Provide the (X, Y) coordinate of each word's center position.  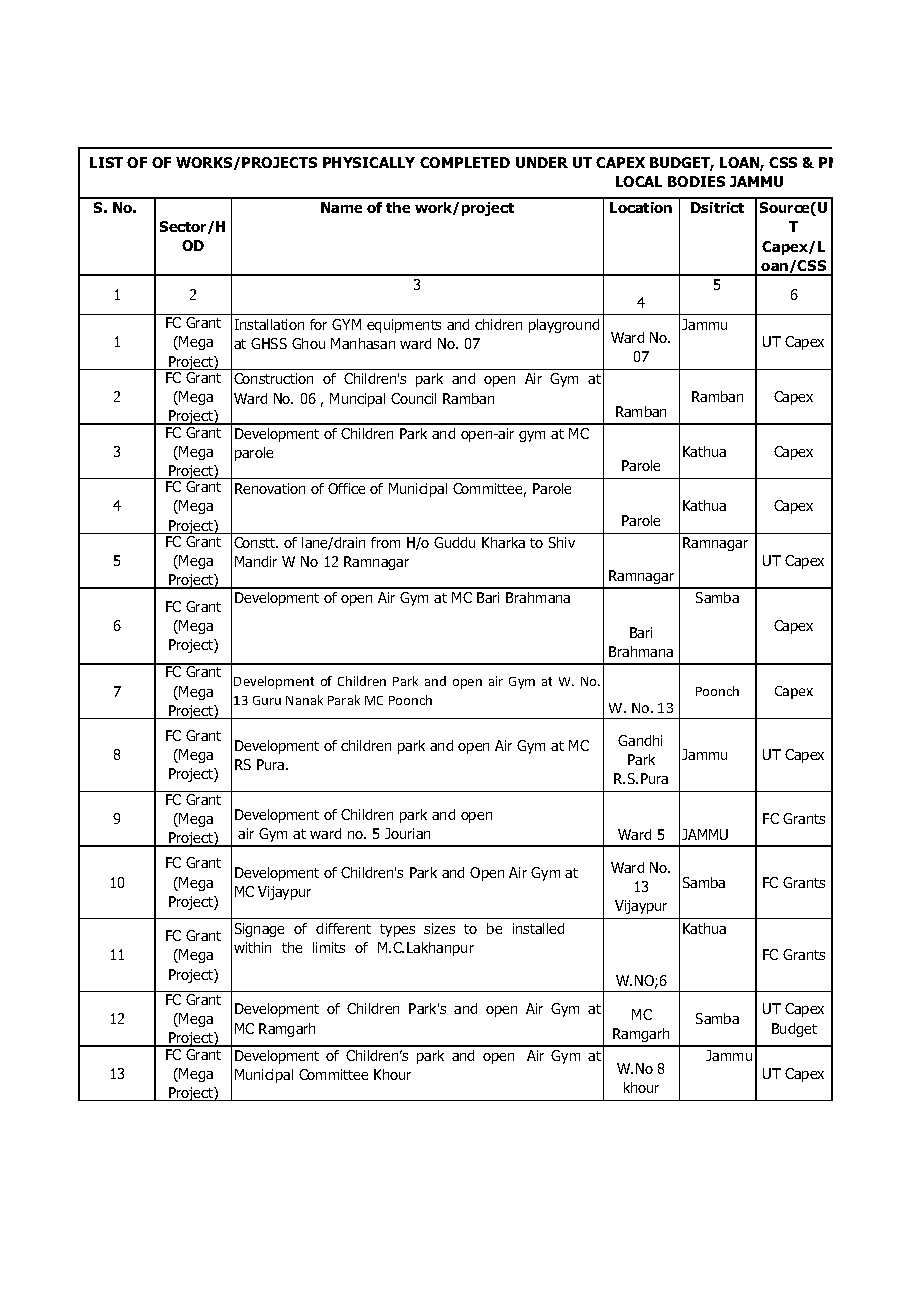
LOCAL (639, 181)
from (385, 542)
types (397, 930)
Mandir (256, 561)
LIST (106, 162)
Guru (267, 700)
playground (564, 326)
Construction (273, 378)
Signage (259, 930)
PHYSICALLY (369, 162)
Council (413, 398)
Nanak (304, 700)
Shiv (562, 542)
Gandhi (640, 740)
